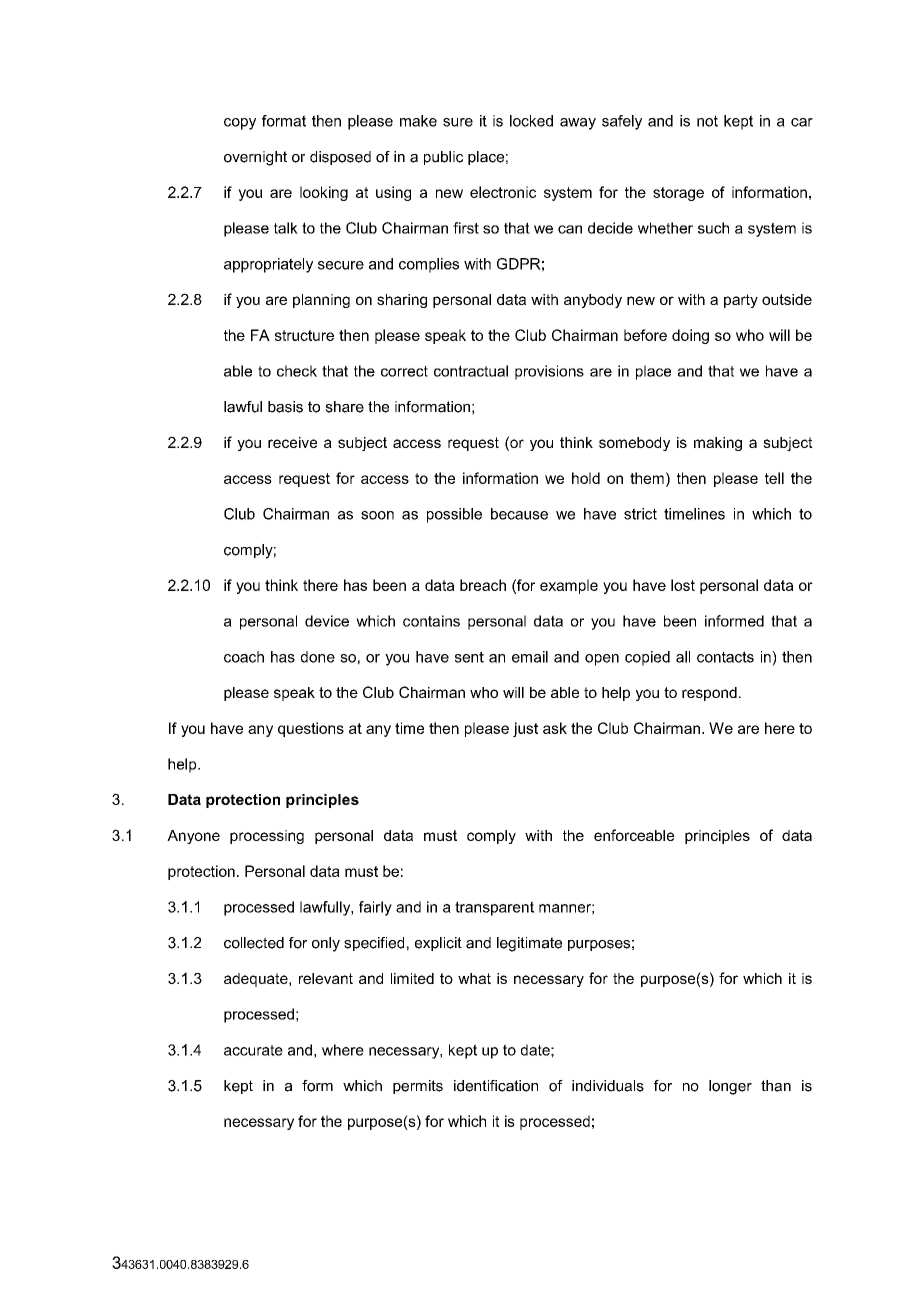  Describe the element at coordinates (496, 1086) in the image. I see `identification` at that location.
